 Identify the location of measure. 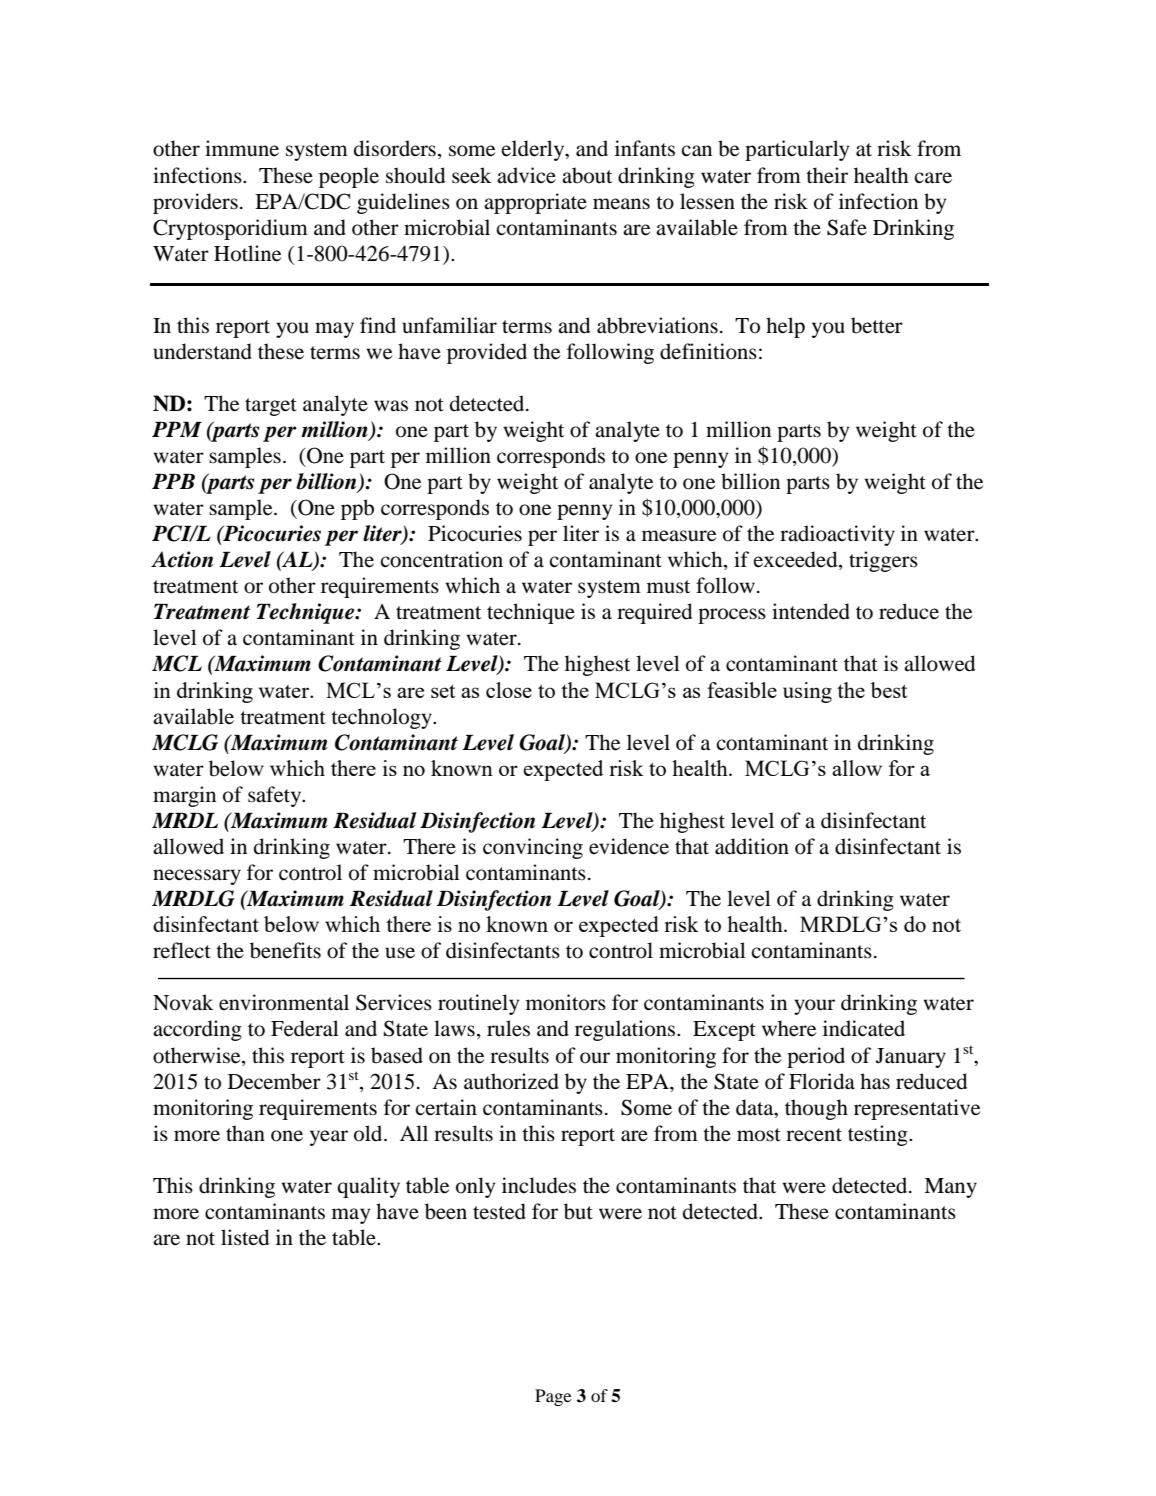
(679, 536).
